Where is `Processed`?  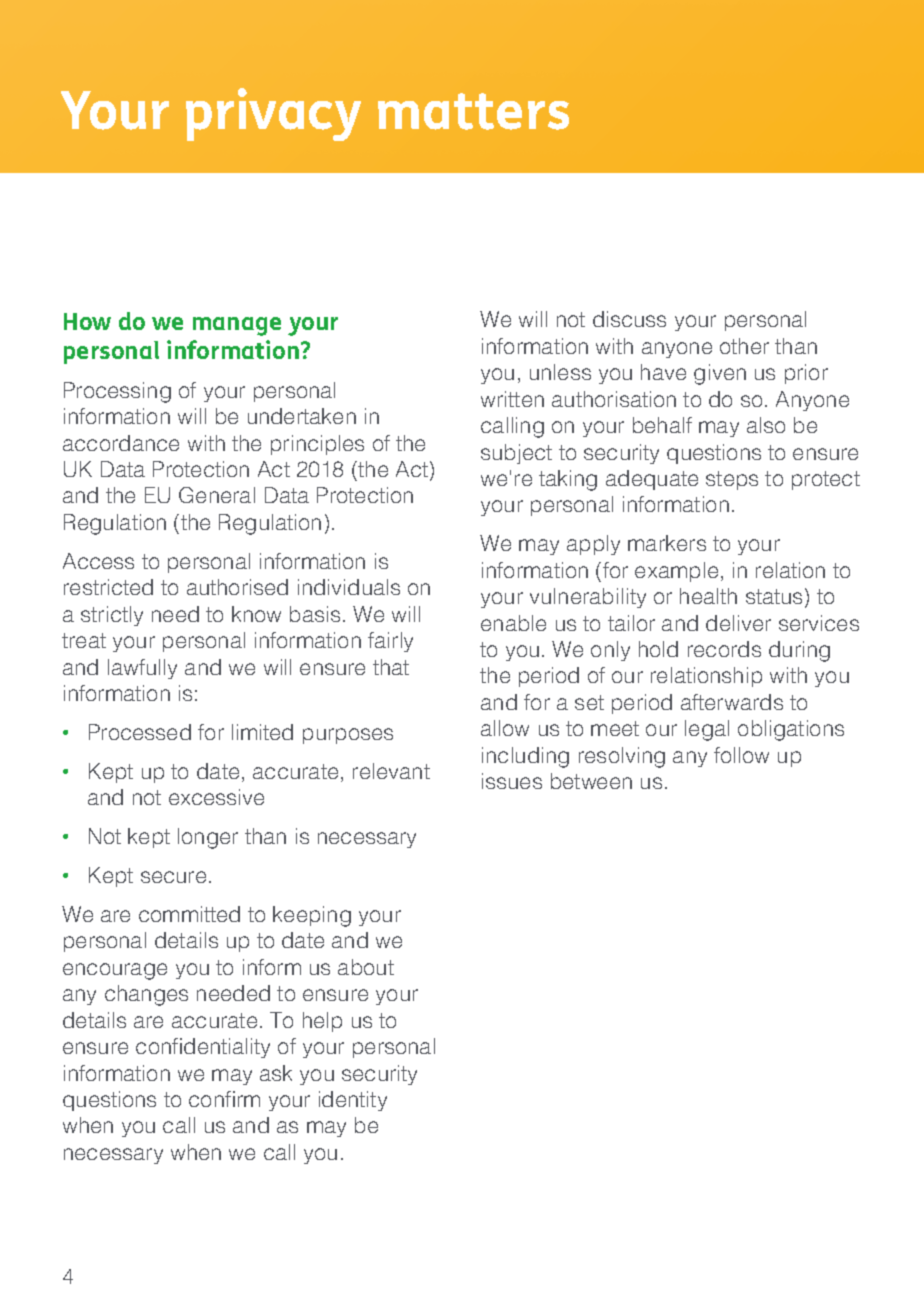
Processed is located at coordinates (140, 732).
